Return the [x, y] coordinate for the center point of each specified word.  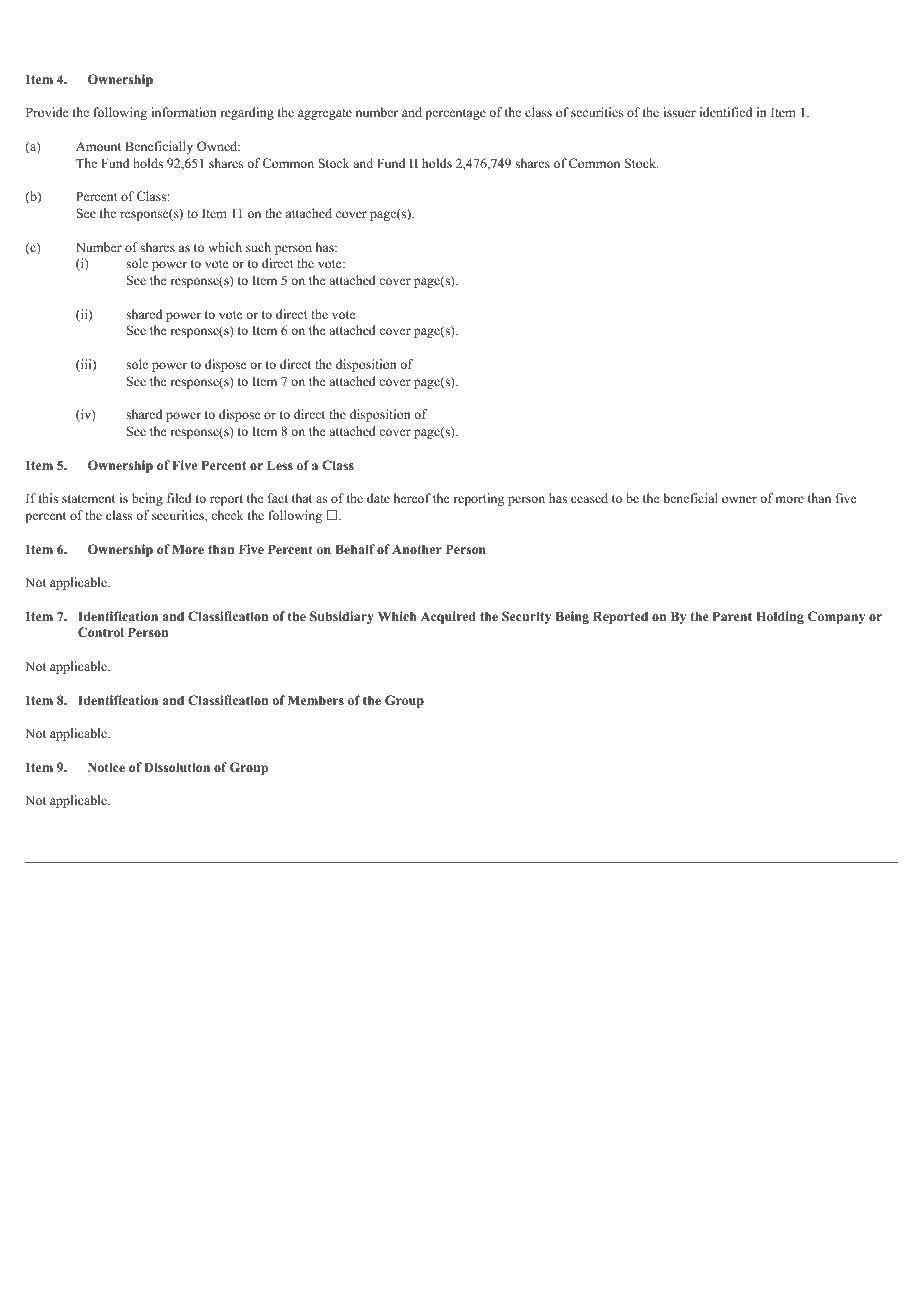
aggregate [325, 114]
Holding [780, 617]
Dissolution [177, 767]
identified [726, 112]
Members [316, 700]
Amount [98, 146]
